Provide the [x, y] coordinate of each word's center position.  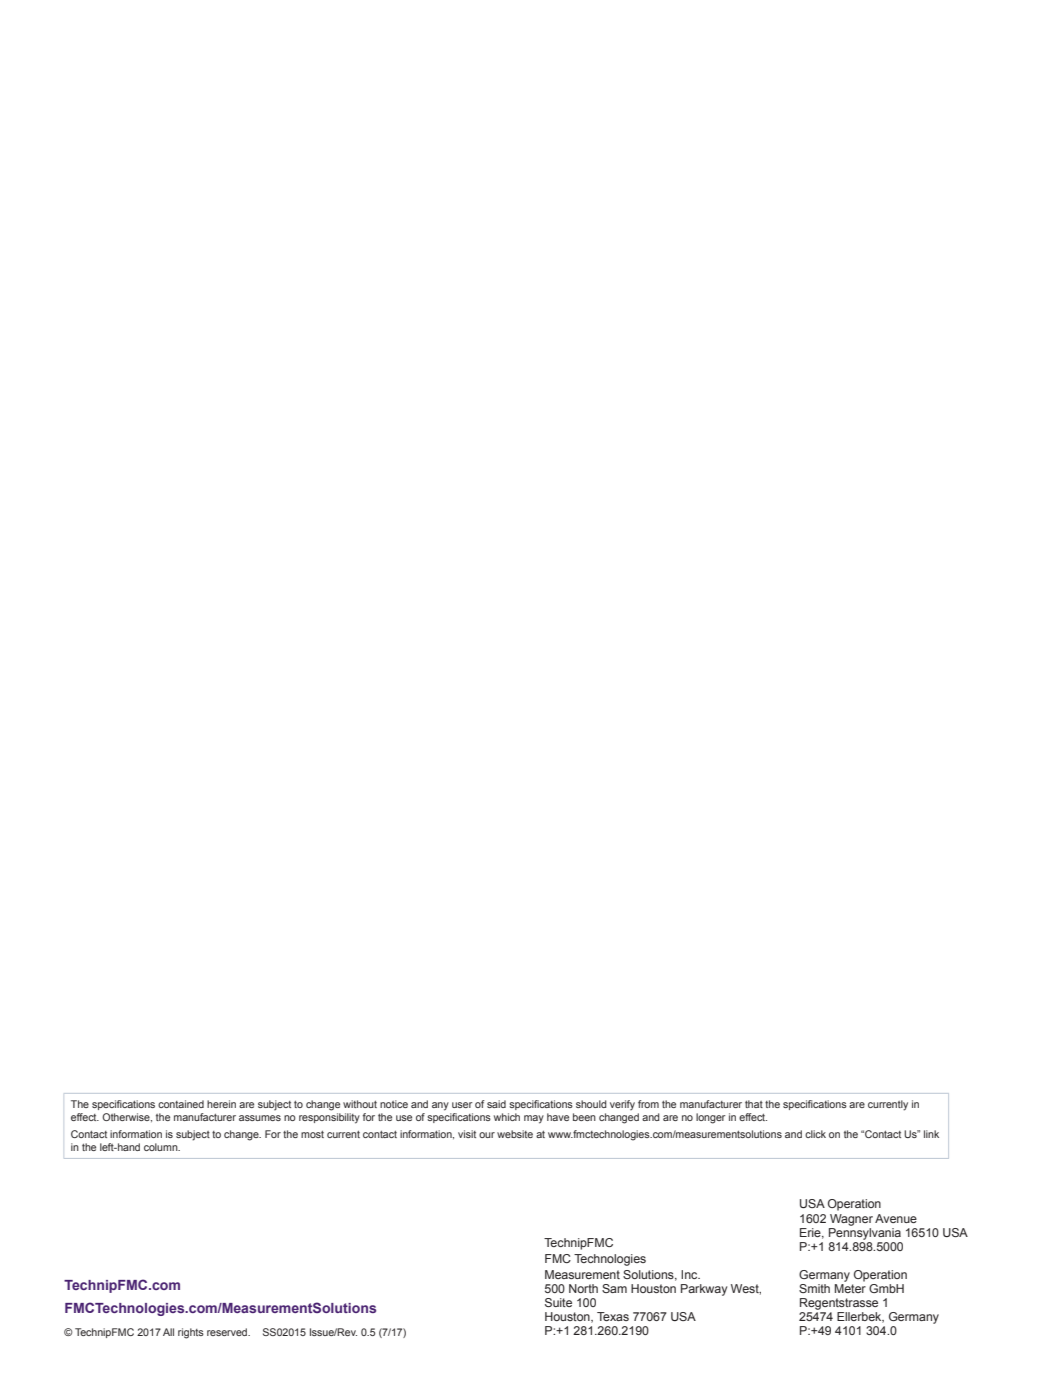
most [312, 1134]
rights [191, 1333]
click [815, 1134]
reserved [228, 1332]
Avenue [896, 1218]
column [162, 1147]
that [754, 1104]
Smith [814, 1288]
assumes [260, 1118]
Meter [850, 1288]
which [507, 1117]
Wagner [851, 1220]
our [487, 1135]
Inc [690, 1274]
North [583, 1288]
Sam [614, 1288]
